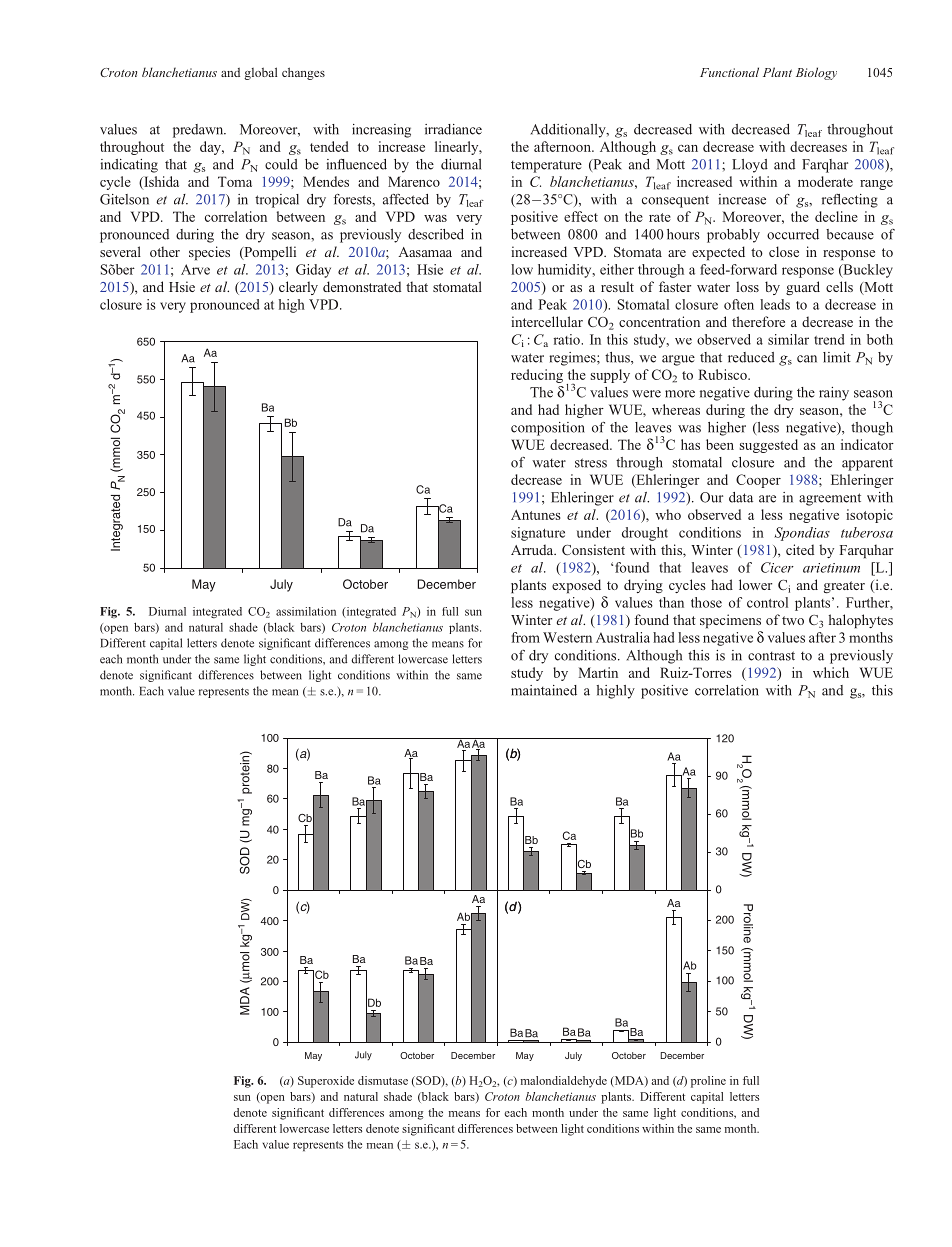 The width and height of the screenshot is (952, 1247). Describe the element at coordinates (526, 637) in the screenshot. I see `from` at that location.
